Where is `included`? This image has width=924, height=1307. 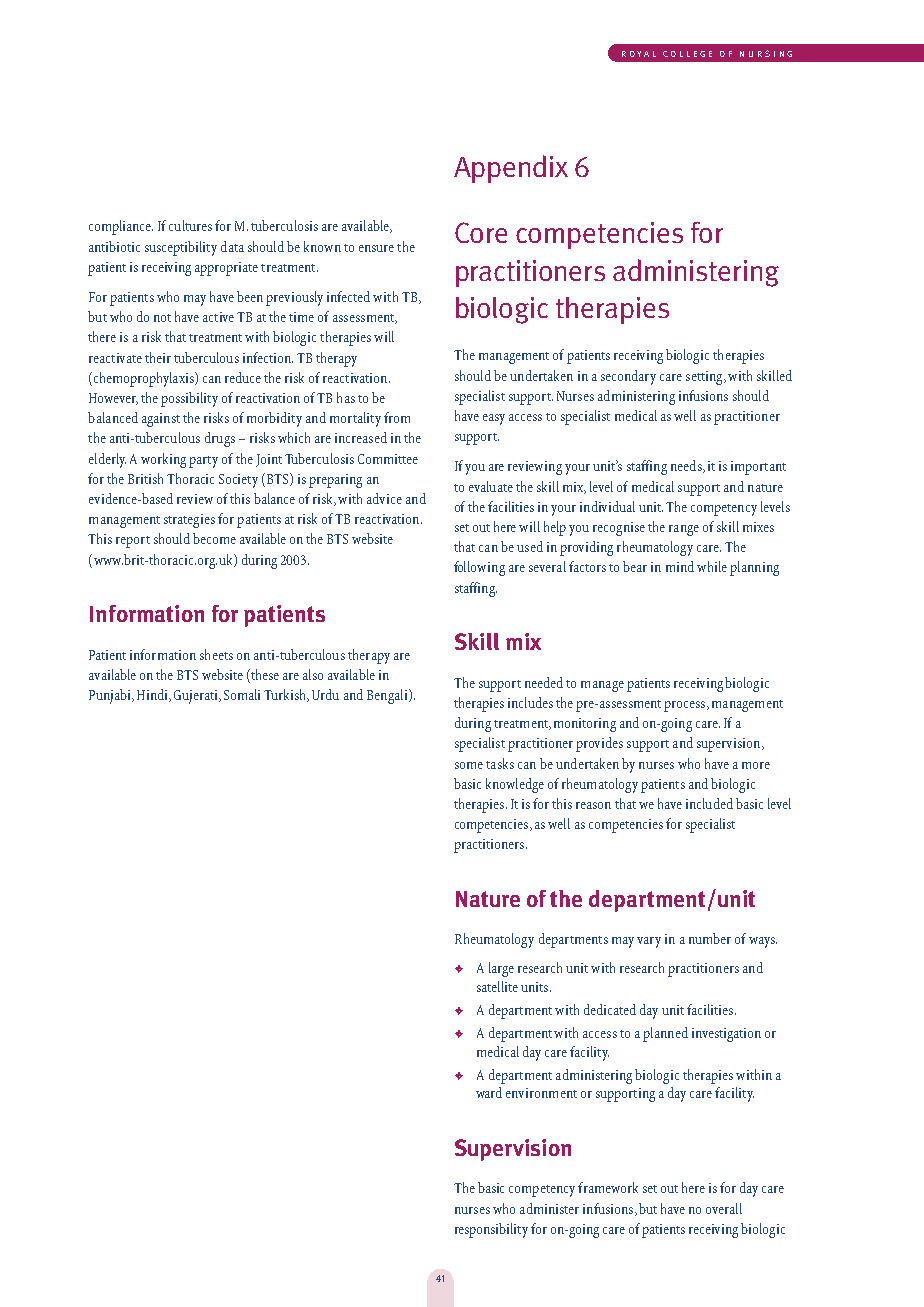 included is located at coordinates (709, 803).
